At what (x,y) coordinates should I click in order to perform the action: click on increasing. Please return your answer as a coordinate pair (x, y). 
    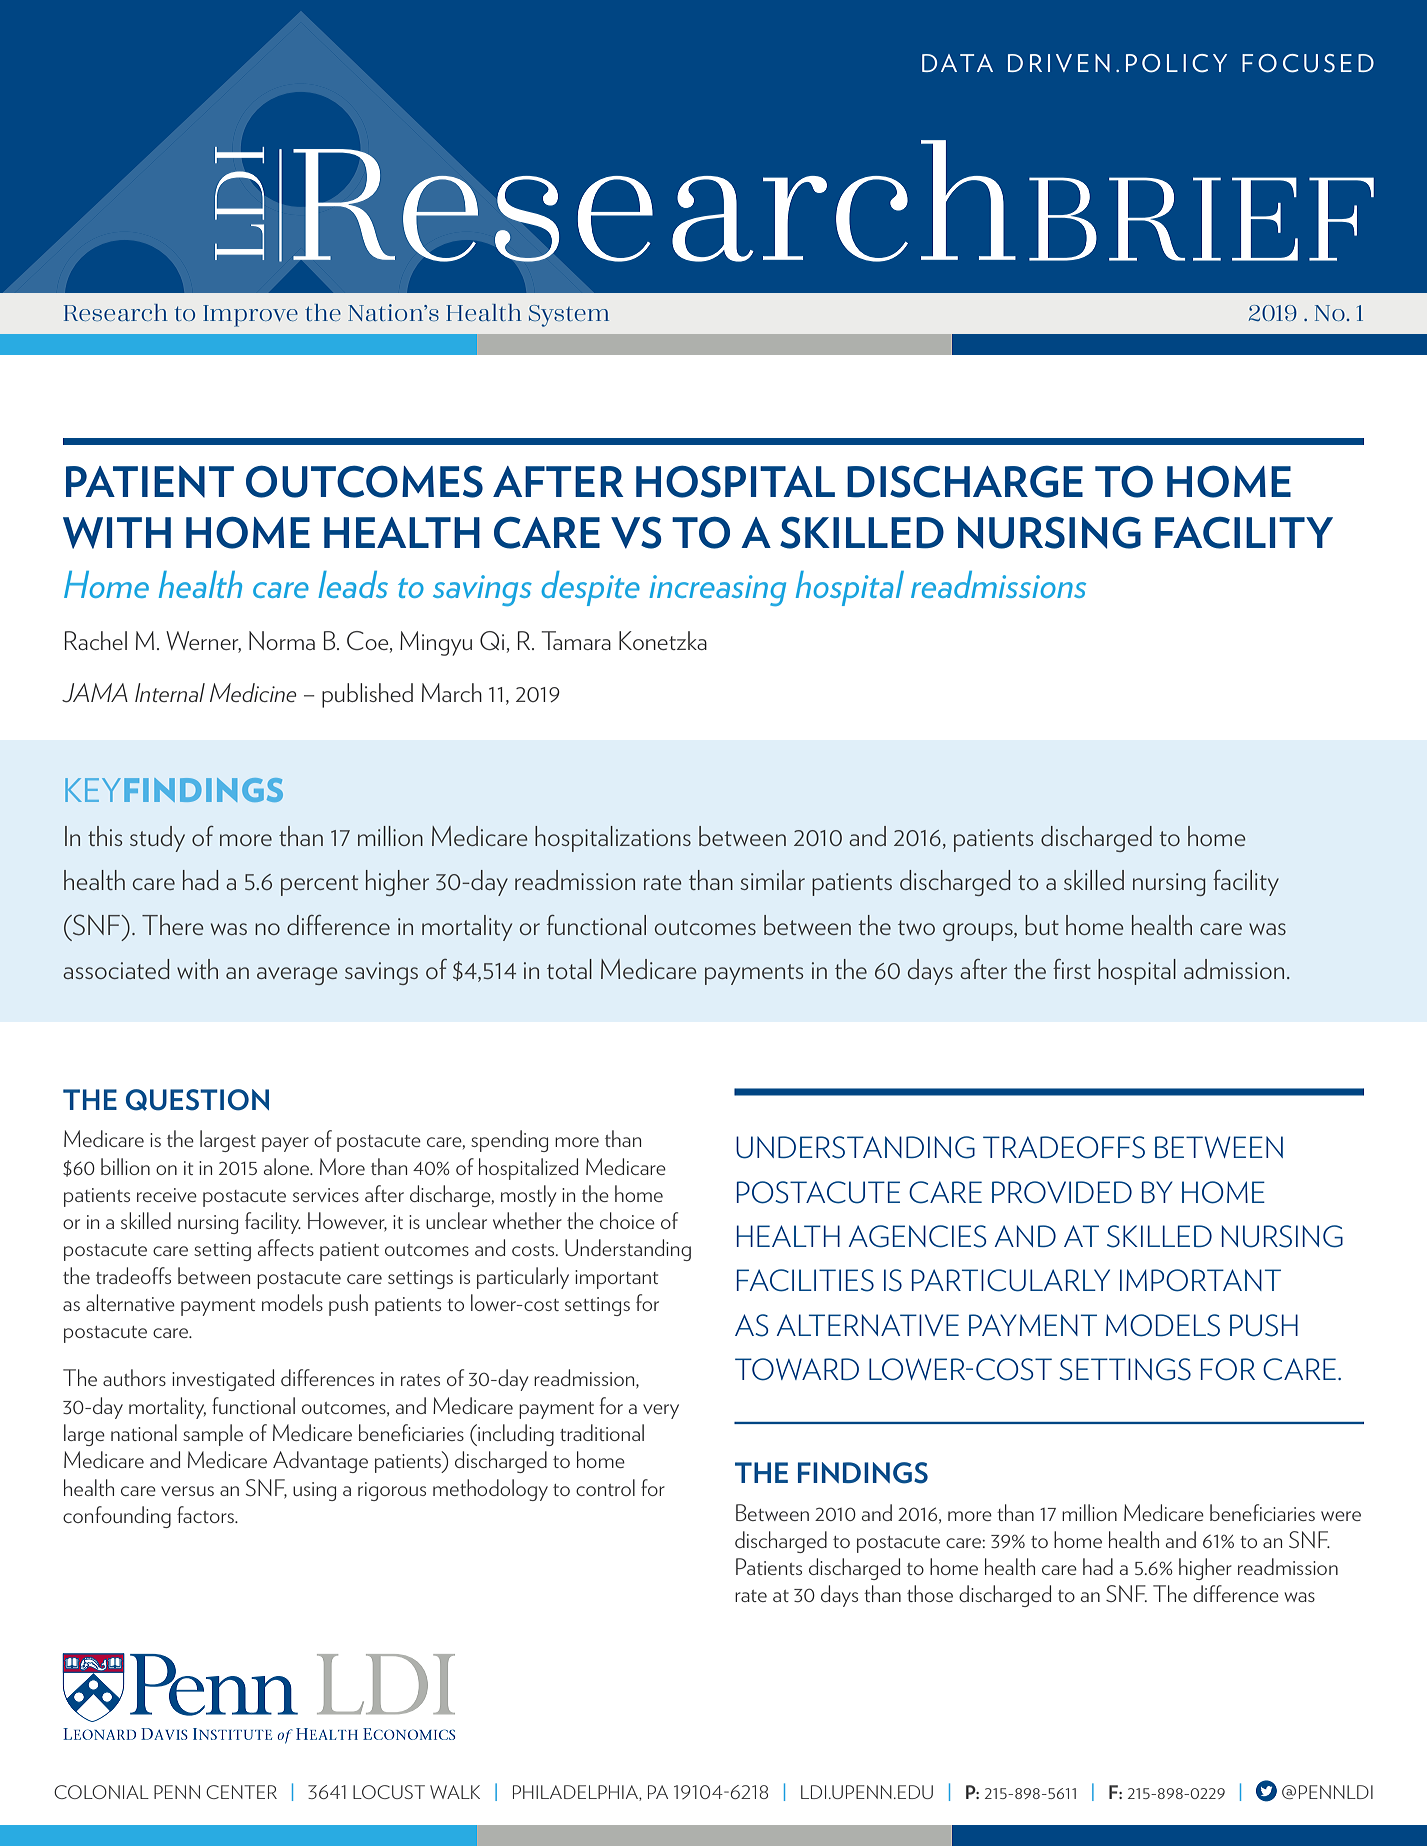
    Looking at the image, I should click on (717, 590).
